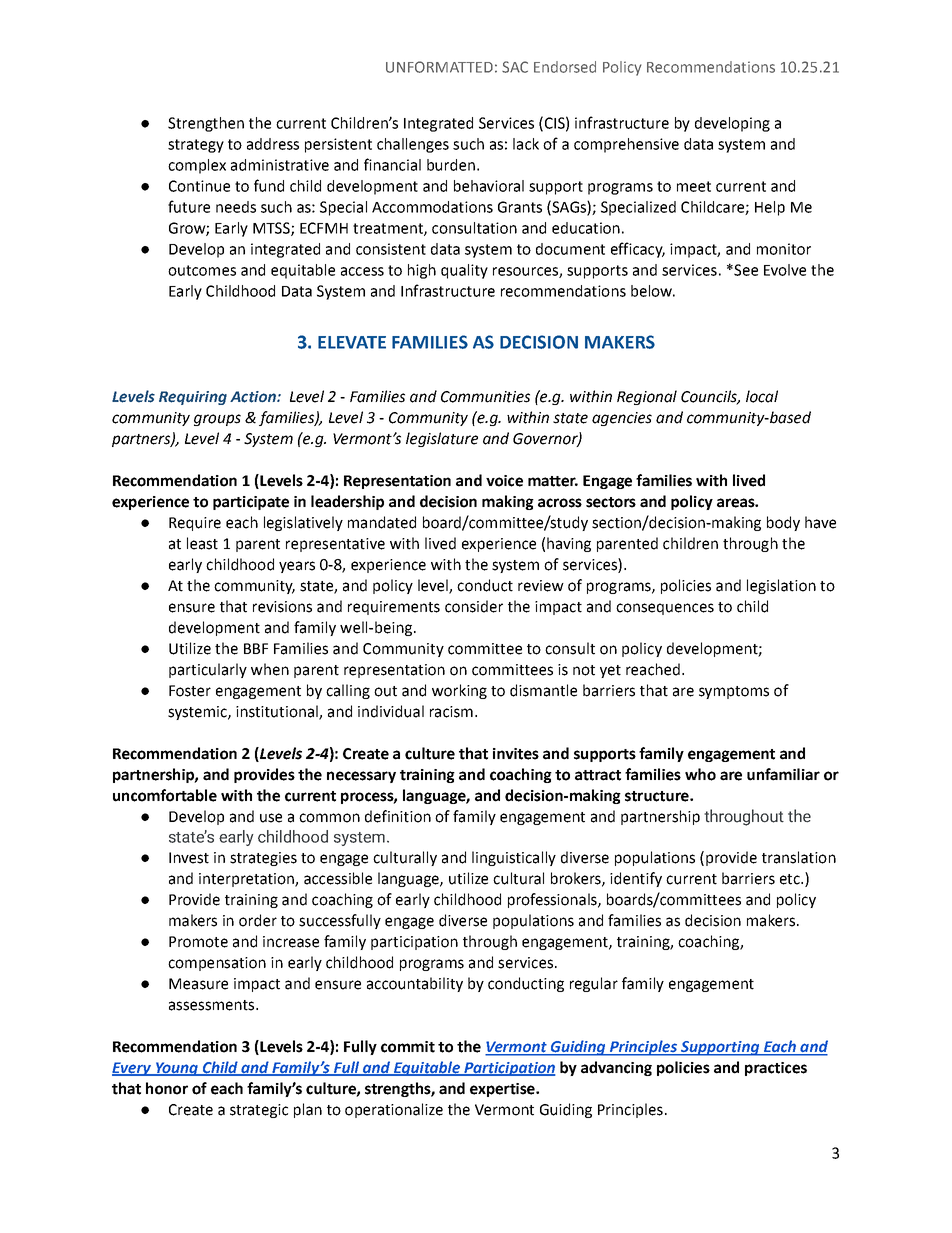 The width and height of the image is (952, 1233). What do you see at coordinates (206, 124) in the image?
I see `Strengthen` at bounding box center [206, 124].
